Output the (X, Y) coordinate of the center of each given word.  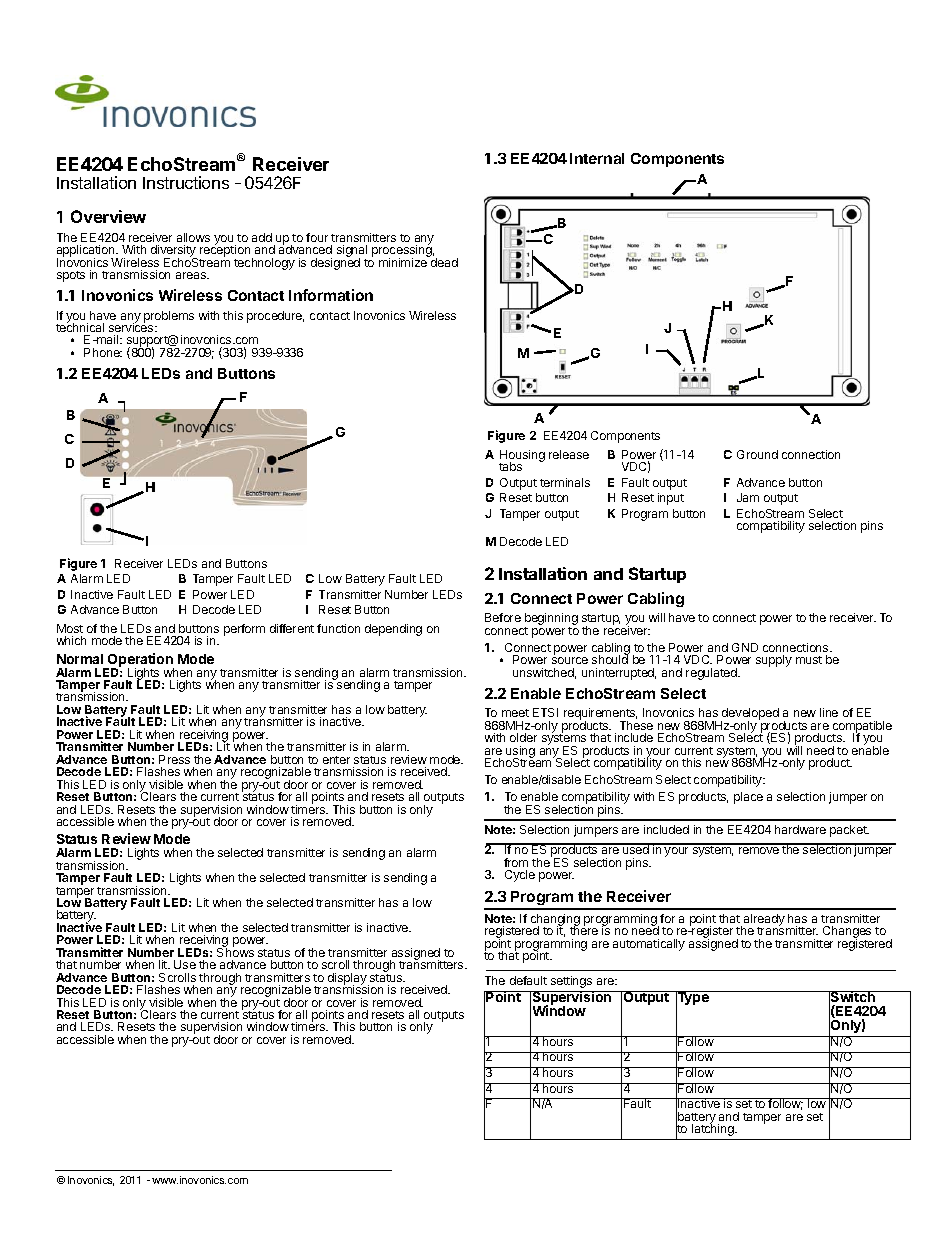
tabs (510, 466)
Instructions (186, 182)
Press (174, 759)
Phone (103, 352)
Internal (597, 158)
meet (515, 713)
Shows (235, 951)
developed (750, 715)
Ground (757, 454)
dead (443, 261)
